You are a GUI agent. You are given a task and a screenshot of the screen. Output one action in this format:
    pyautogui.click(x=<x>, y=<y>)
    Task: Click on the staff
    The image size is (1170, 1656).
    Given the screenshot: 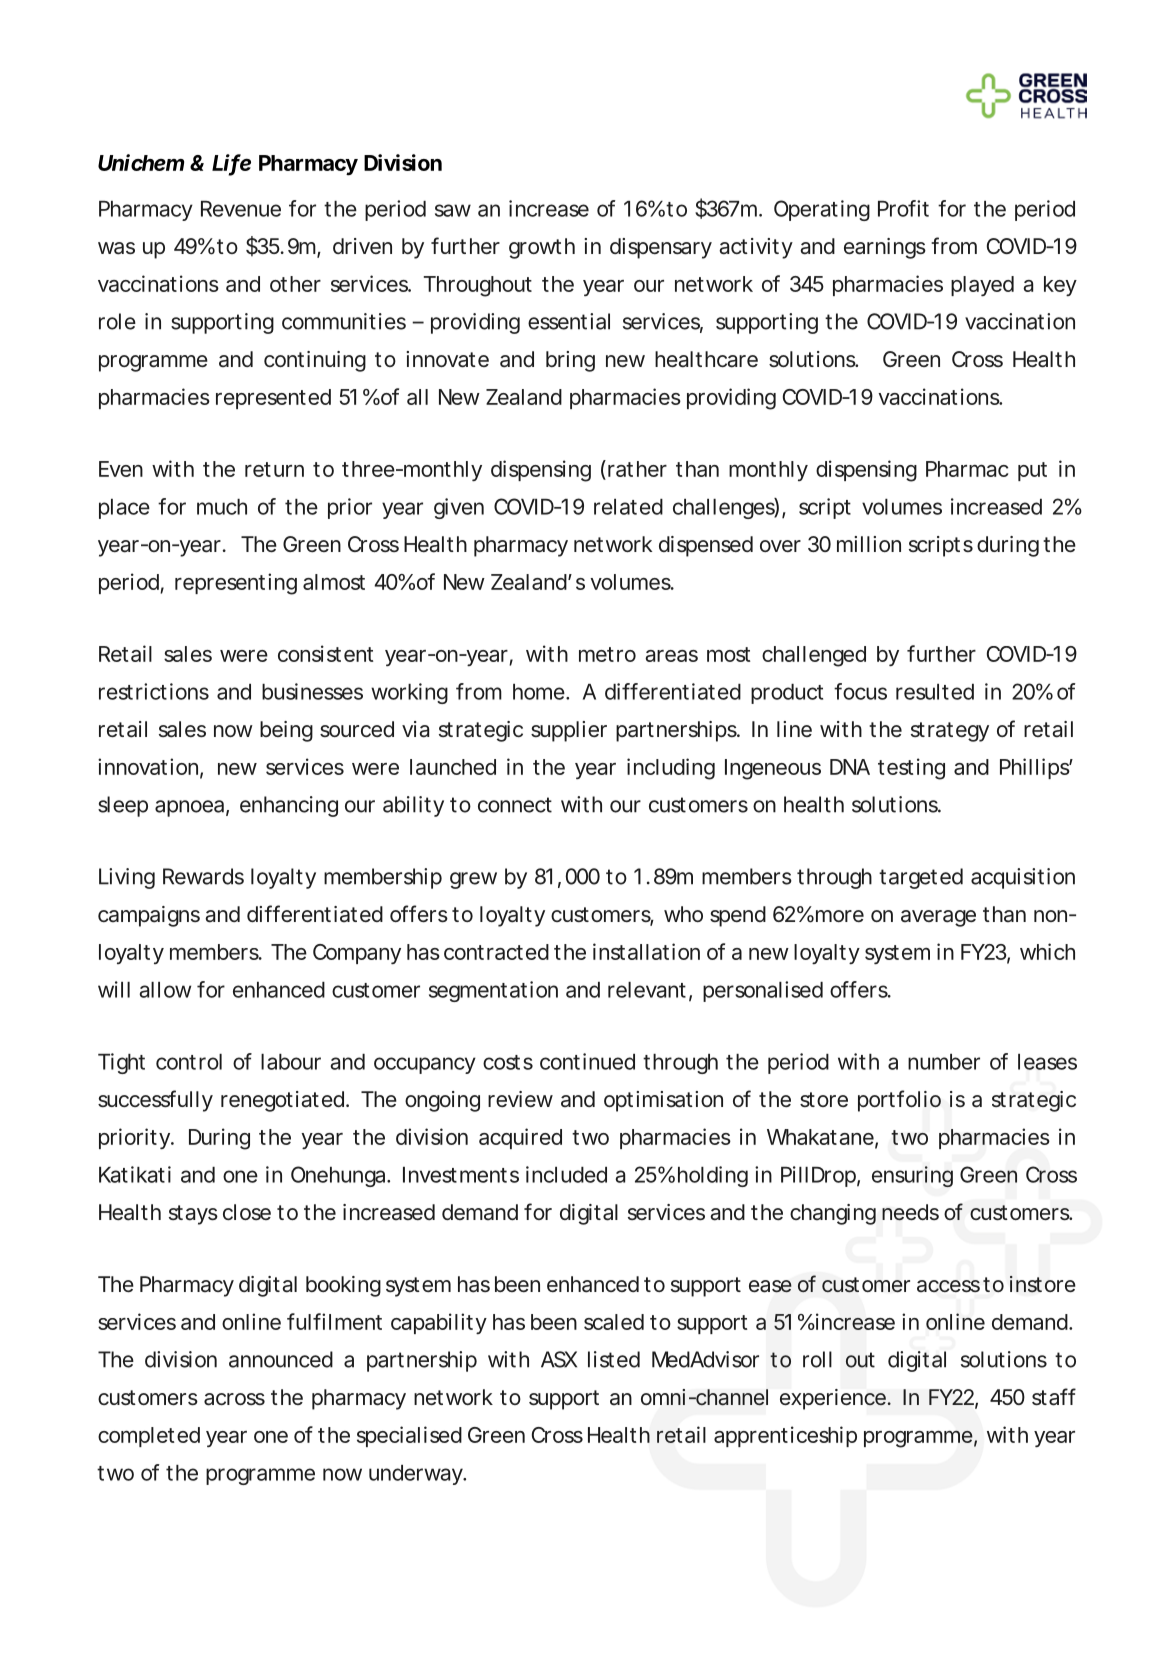 What is the action you would take?
    pyautogui.click(x=1054, y=1397)
